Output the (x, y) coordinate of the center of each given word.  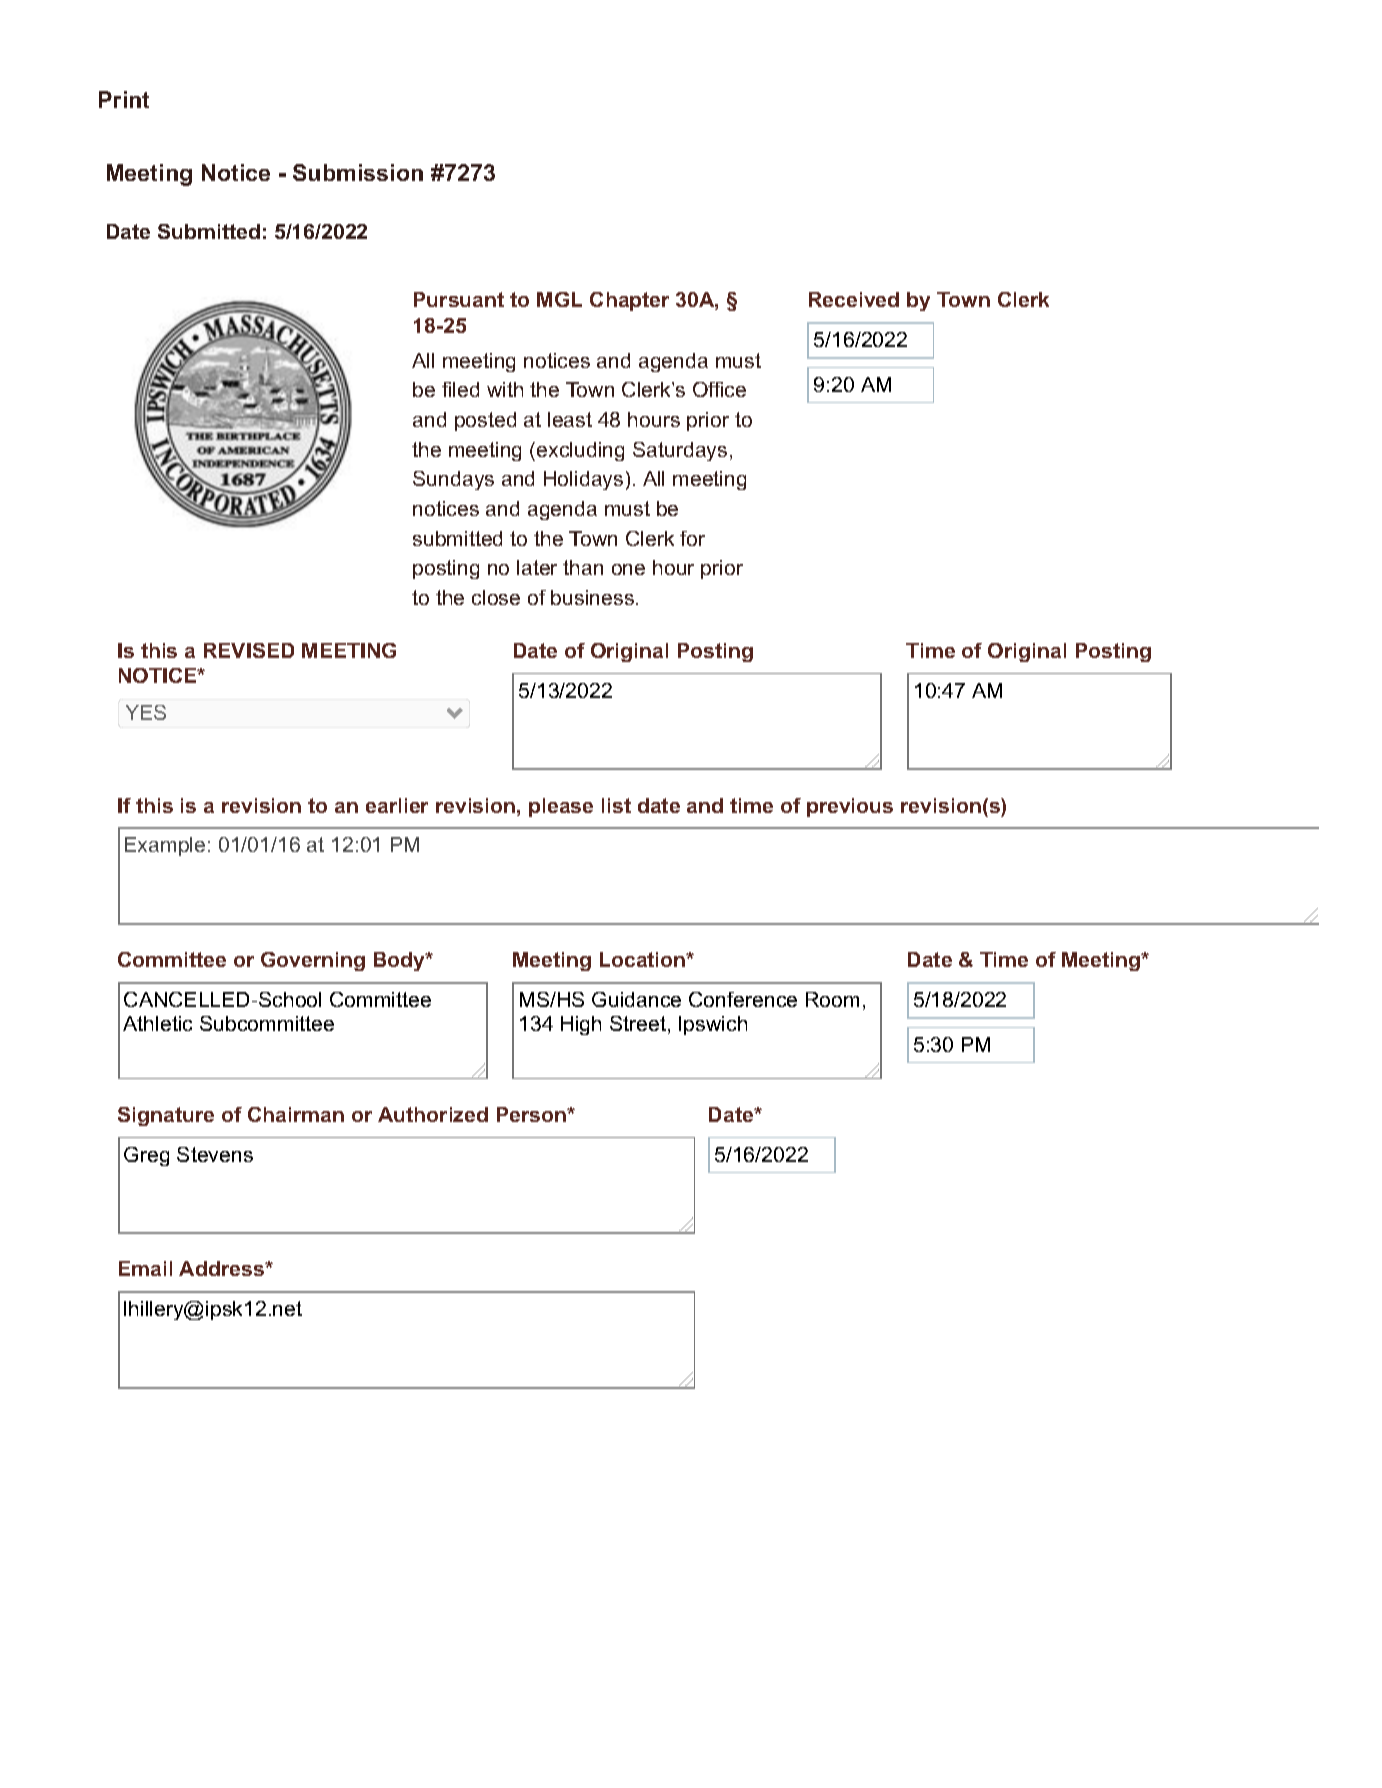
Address (222, 1268)
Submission (358, 172)
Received (854, 299)
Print (124, 99)
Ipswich (713, 1025)
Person (532, 1114)
